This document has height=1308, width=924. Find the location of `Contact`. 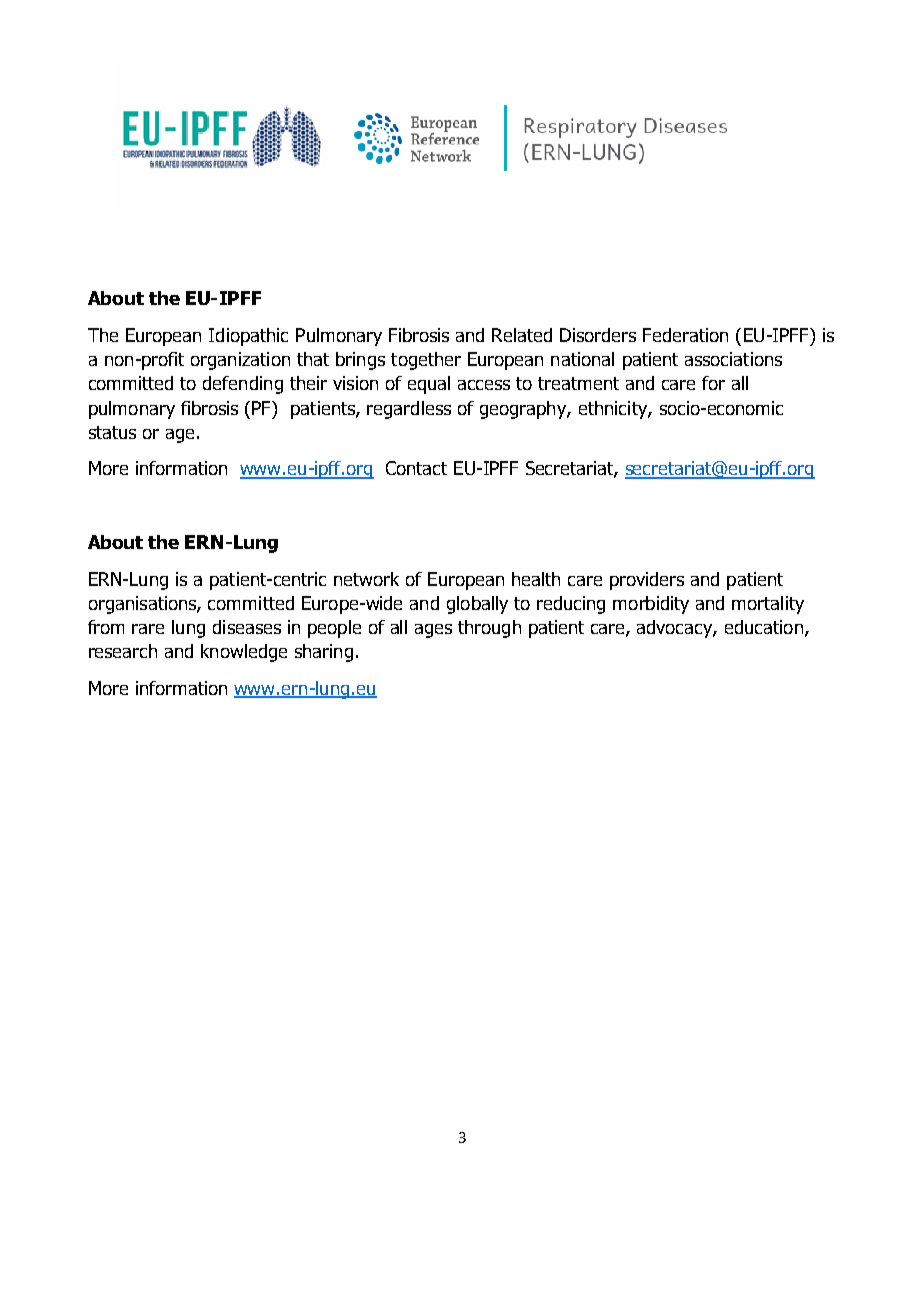

Contact is located at coordinates (416, 468).
